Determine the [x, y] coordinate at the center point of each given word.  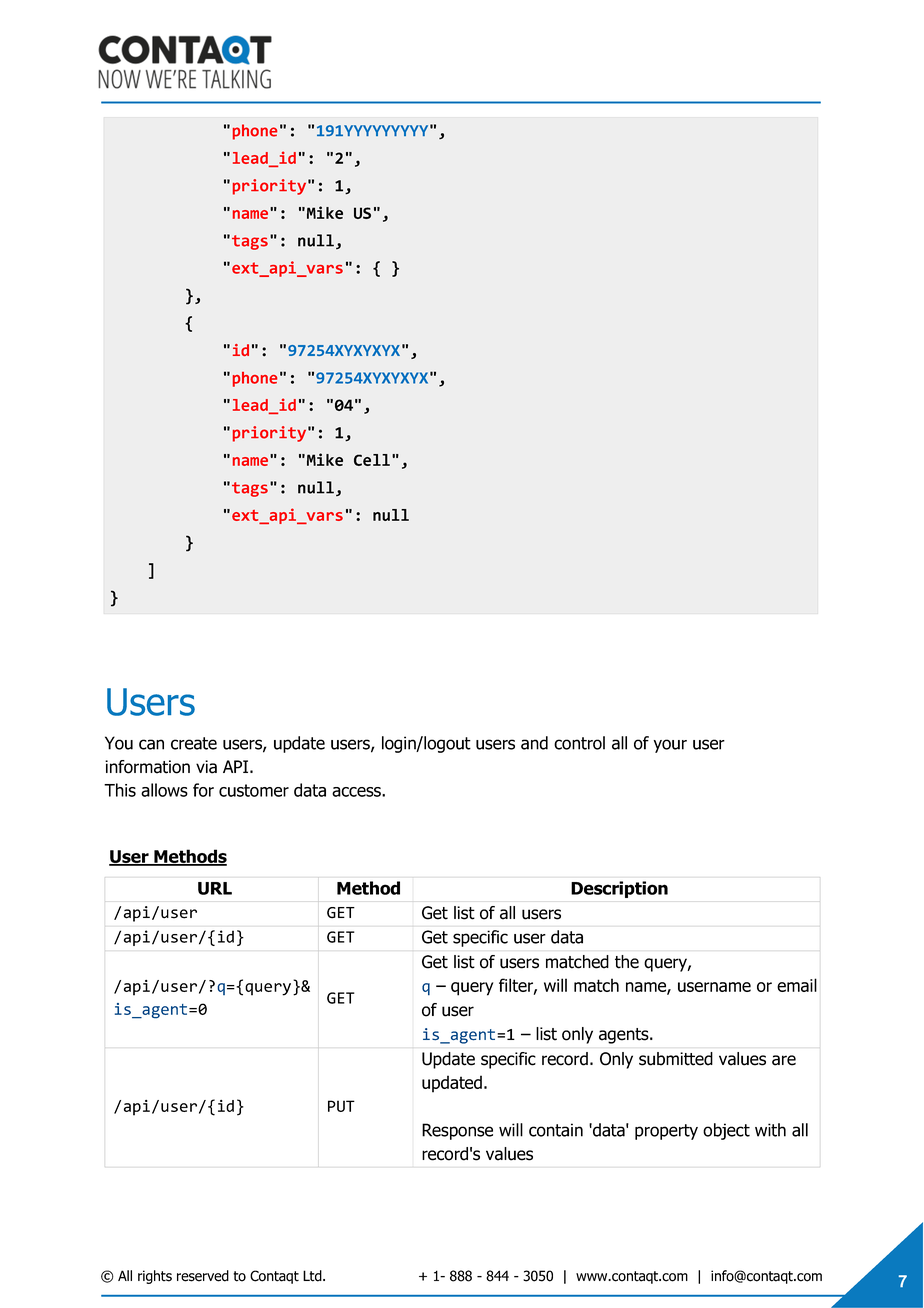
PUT [341, 1106]
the [627, 962]
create [194, 743]
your [670, 746]
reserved [203, 1276]
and [534, 743]
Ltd [313, 1276]
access [357, 792]
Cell [372, 460]
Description [619, 889]
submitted [676, 1059]
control [579, 743]
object [726, 1131]
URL [215, 888]
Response [457, 1131]
